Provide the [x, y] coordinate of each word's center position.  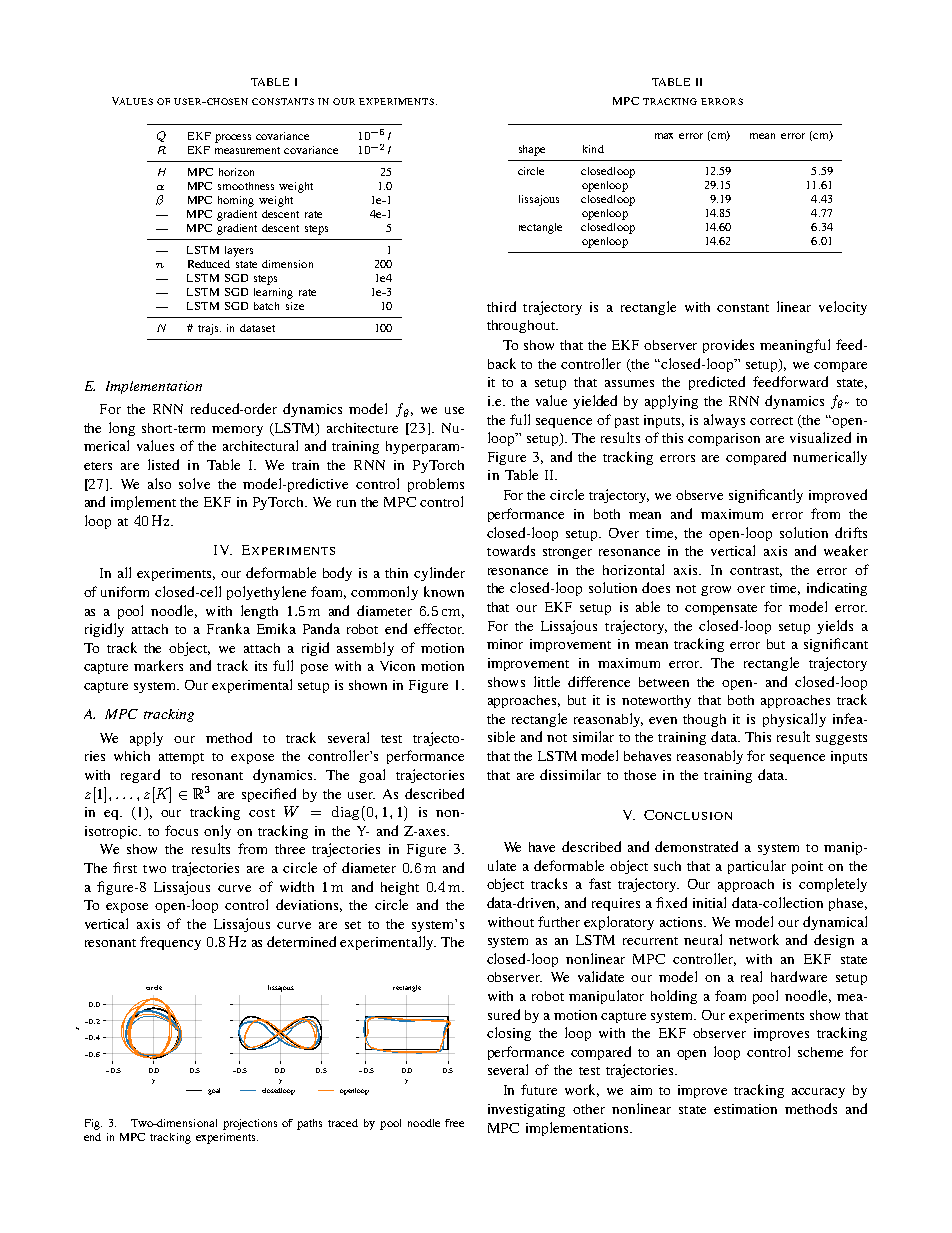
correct [771, 421]
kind [593, 149]
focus [181, 830]
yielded [595, 402]
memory [237, 431]
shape [532, 150]
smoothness [246, 186]
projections [250, 1124]
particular [757, 867]
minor [505, 644]
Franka [228, 628]
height [400, 888]
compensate [721, 609]
